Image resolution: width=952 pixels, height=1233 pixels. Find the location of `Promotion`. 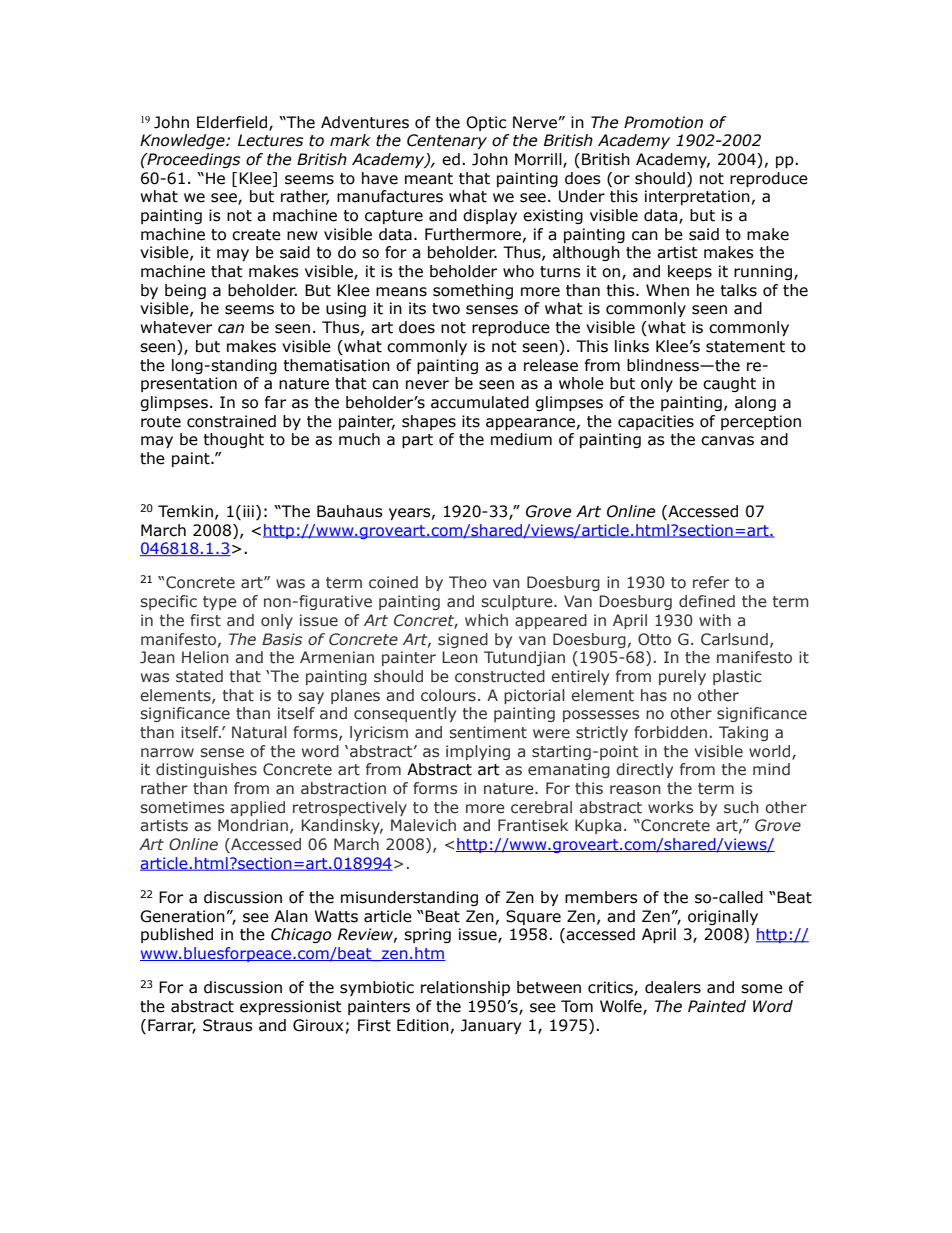

Promotion is located at coordinates (663, 122).
